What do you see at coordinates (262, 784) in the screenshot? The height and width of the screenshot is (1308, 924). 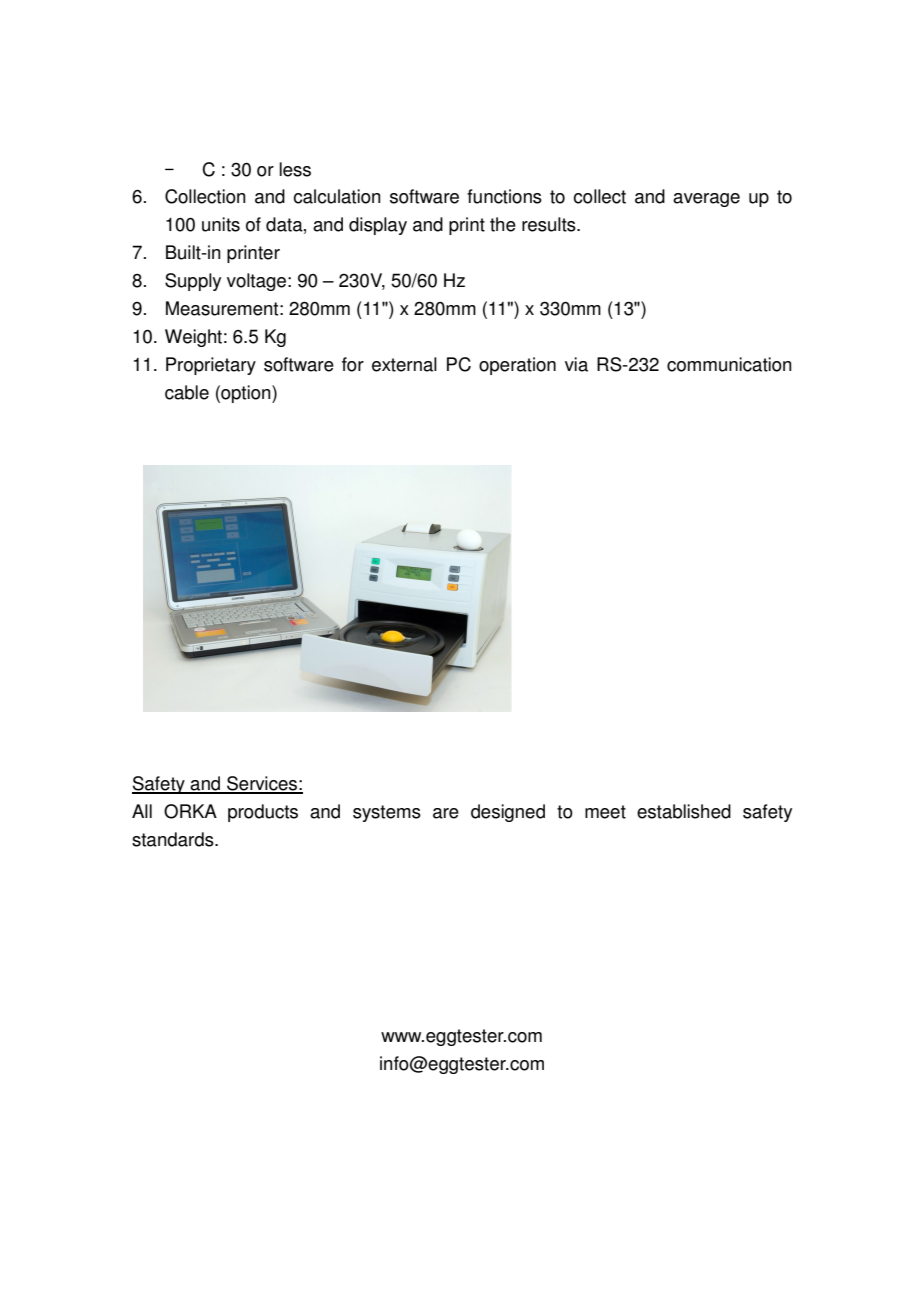 I see `Services` at bounding box center [262, 784].
